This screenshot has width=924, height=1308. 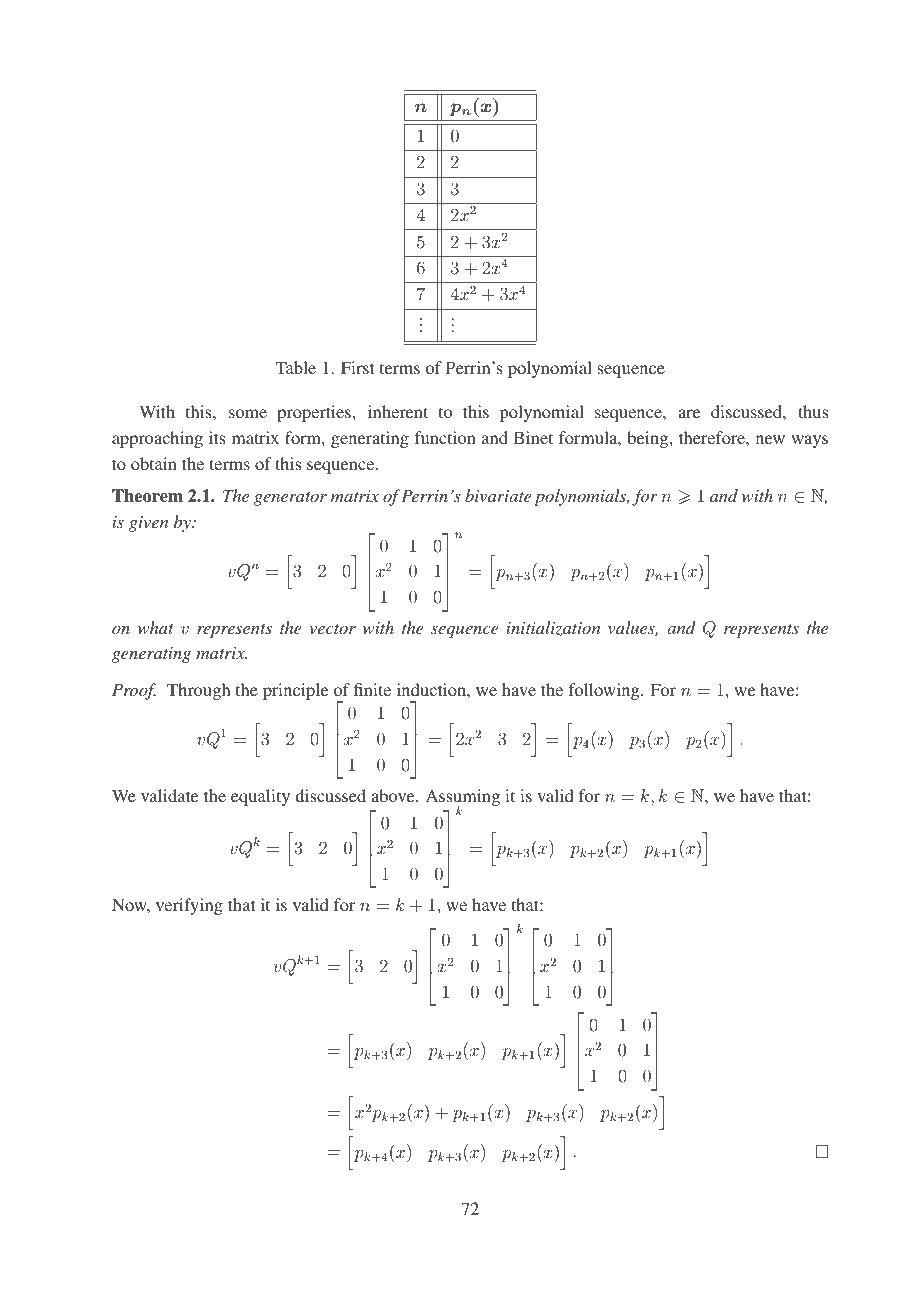 What do you see at coordinates (189, 906) in the screenshot?
I see `verifying` at bounding box center [189, 906].
